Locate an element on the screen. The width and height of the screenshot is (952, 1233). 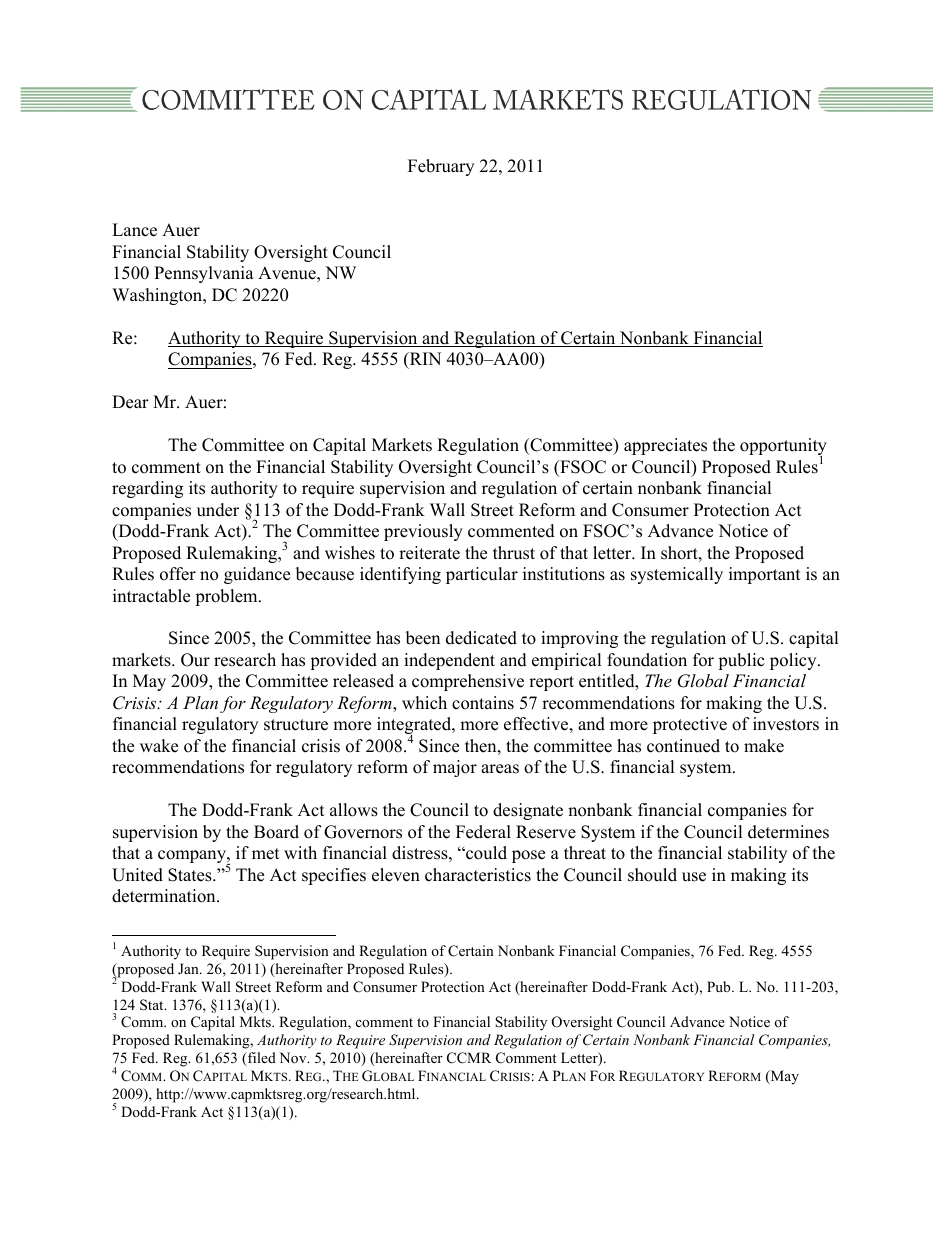
determines is located at coordinates (788, 832).
